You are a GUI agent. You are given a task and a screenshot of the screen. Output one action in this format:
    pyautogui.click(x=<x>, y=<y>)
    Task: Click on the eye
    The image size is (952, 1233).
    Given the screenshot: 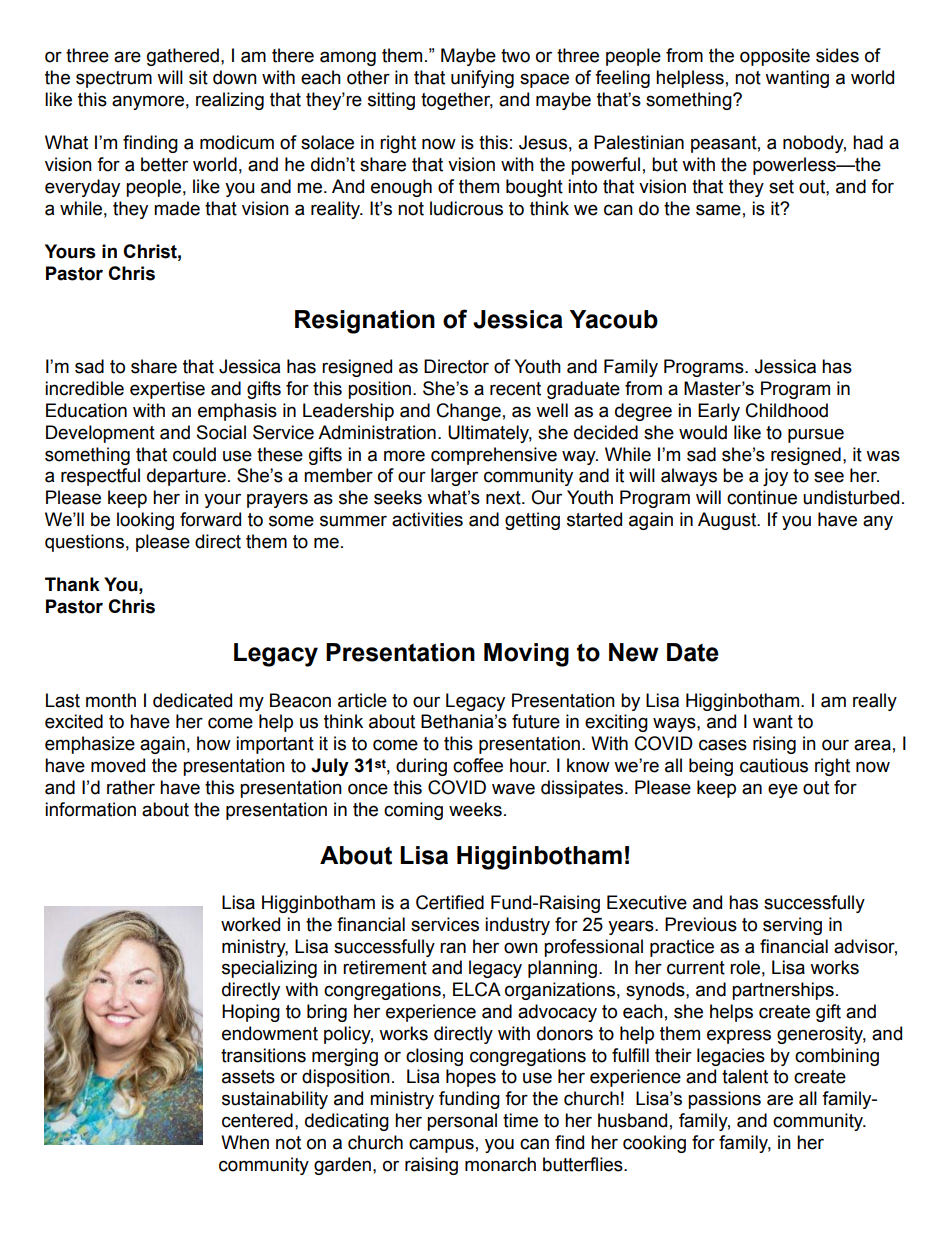 What is the action you would take?
    pyautogui.click(x=783, y=790)
